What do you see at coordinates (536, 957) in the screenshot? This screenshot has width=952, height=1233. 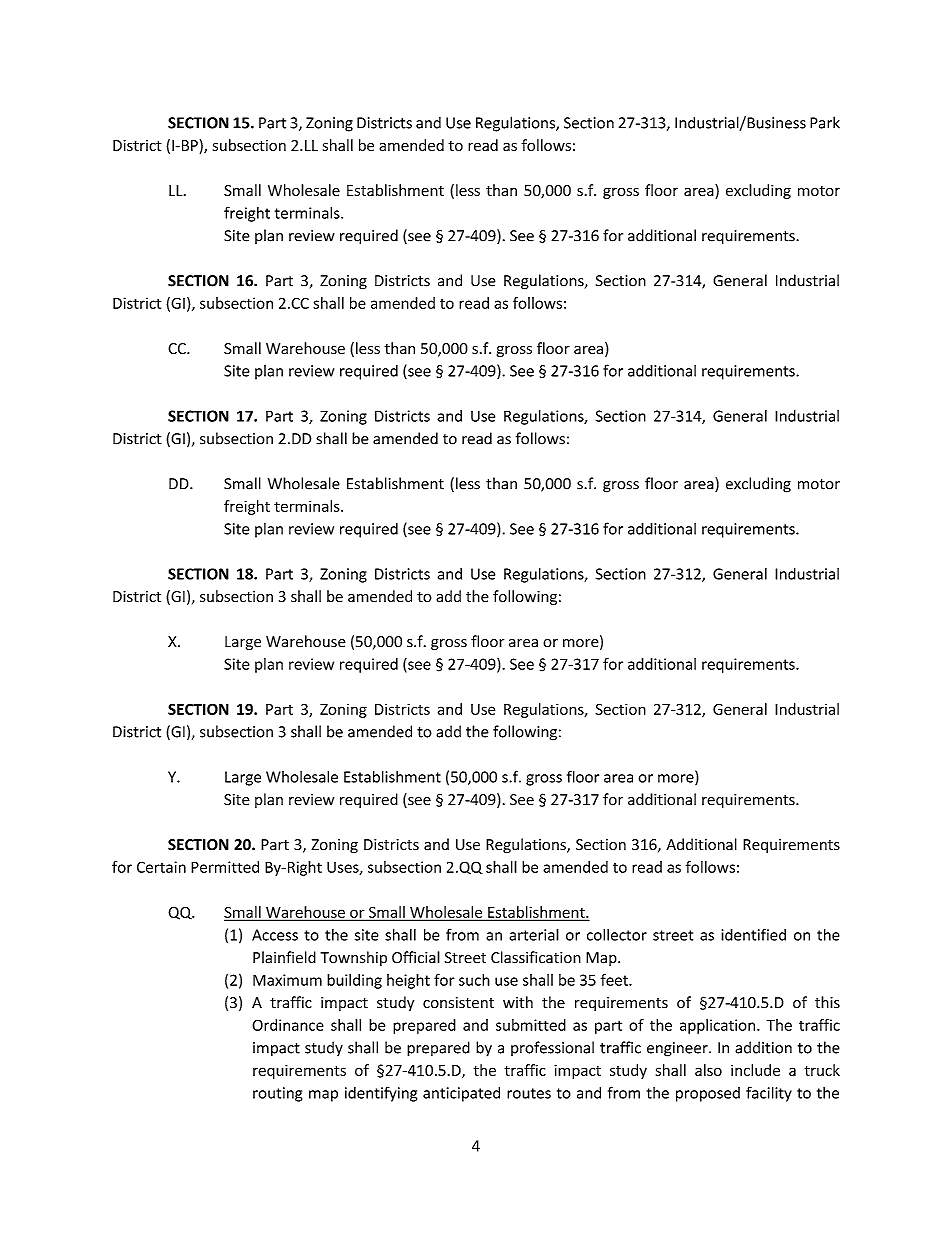 I see `Classification` at bounding box center [536, 957].
